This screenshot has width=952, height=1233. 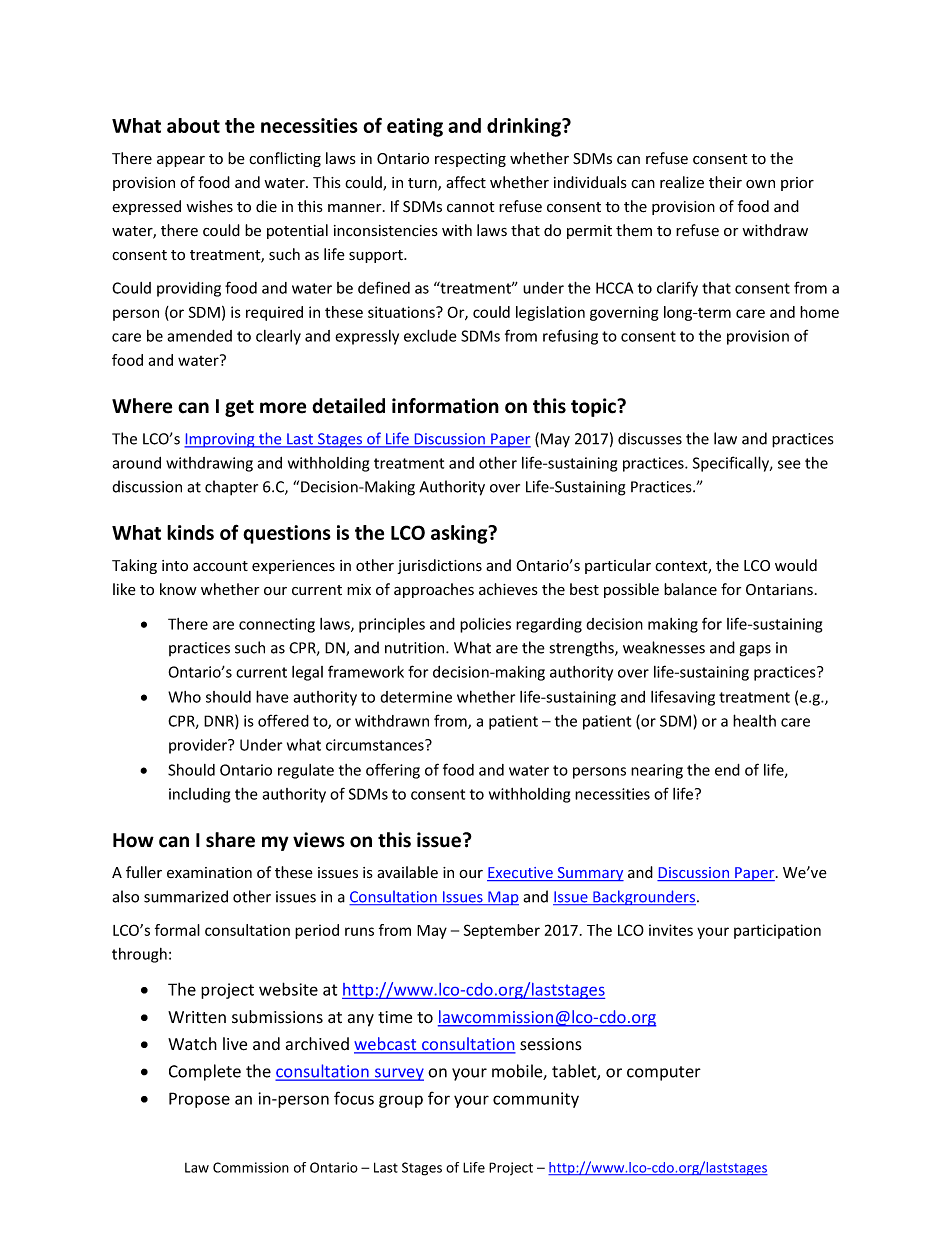 I want to click on policies, so click(x=485, y=625).
